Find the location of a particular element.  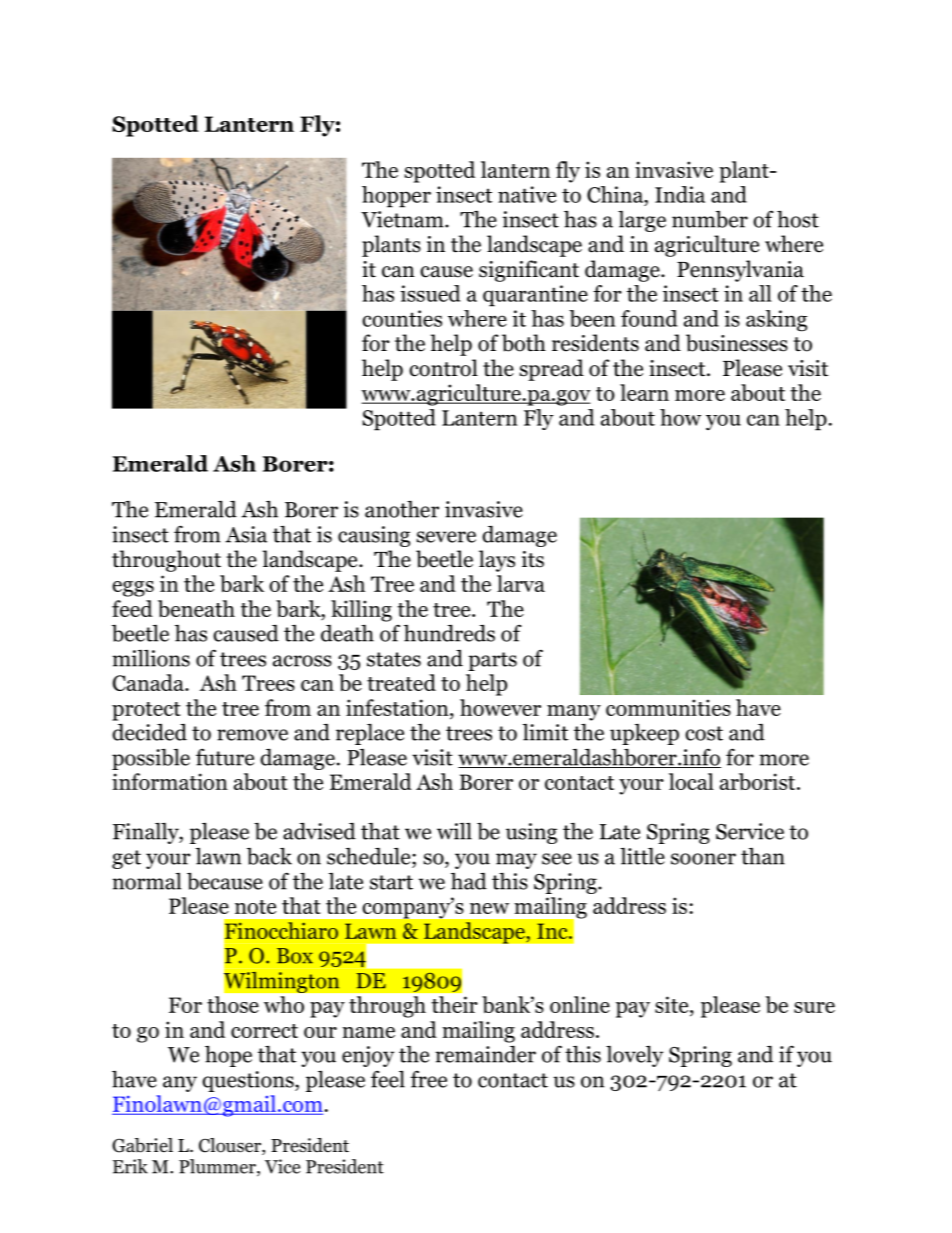

Gabriel is located at coordinates (142, 1145).
